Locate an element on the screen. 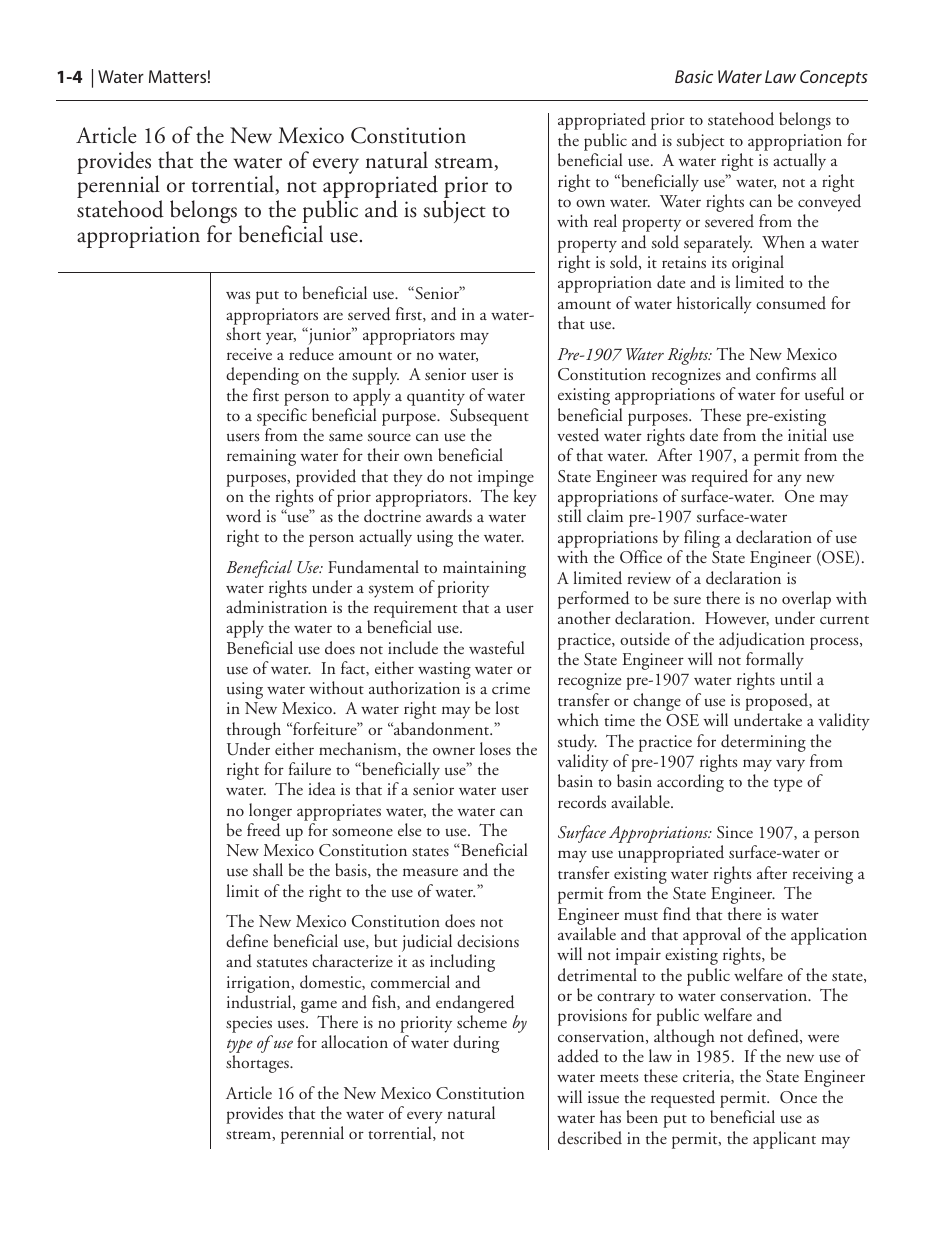 The width and height of the screenshot is (952, 1233). Basic is located at coordinates (694, 76).
